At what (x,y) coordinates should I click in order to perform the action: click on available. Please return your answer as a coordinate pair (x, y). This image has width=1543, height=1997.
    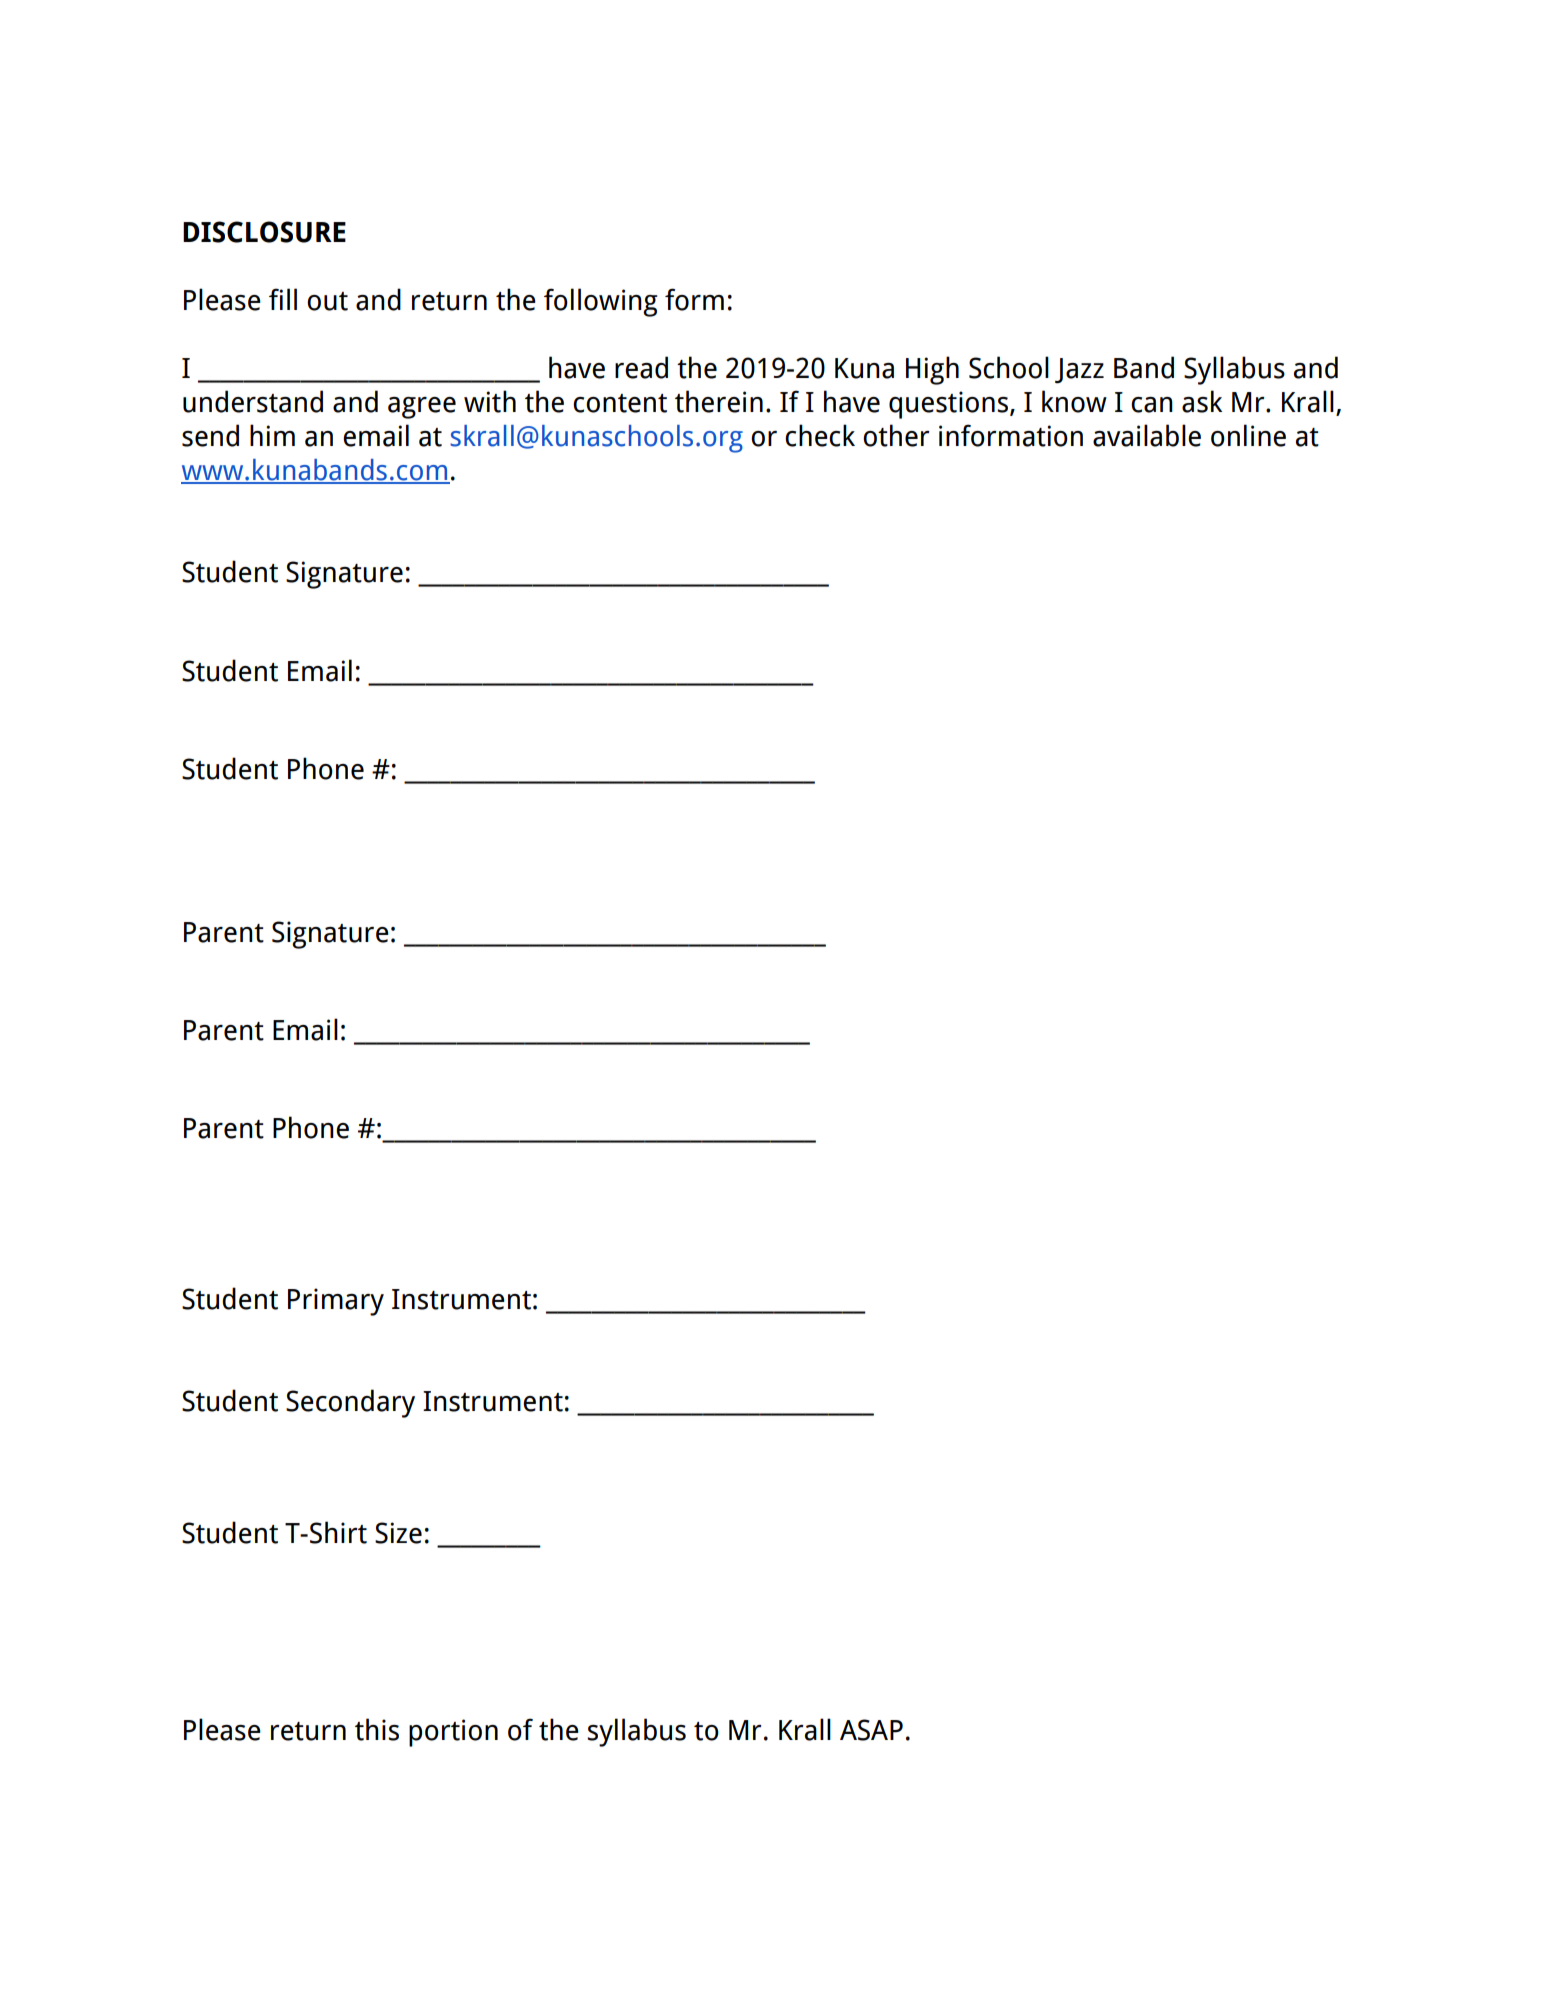
    Looking at the image, I should click on (1147, 435).
